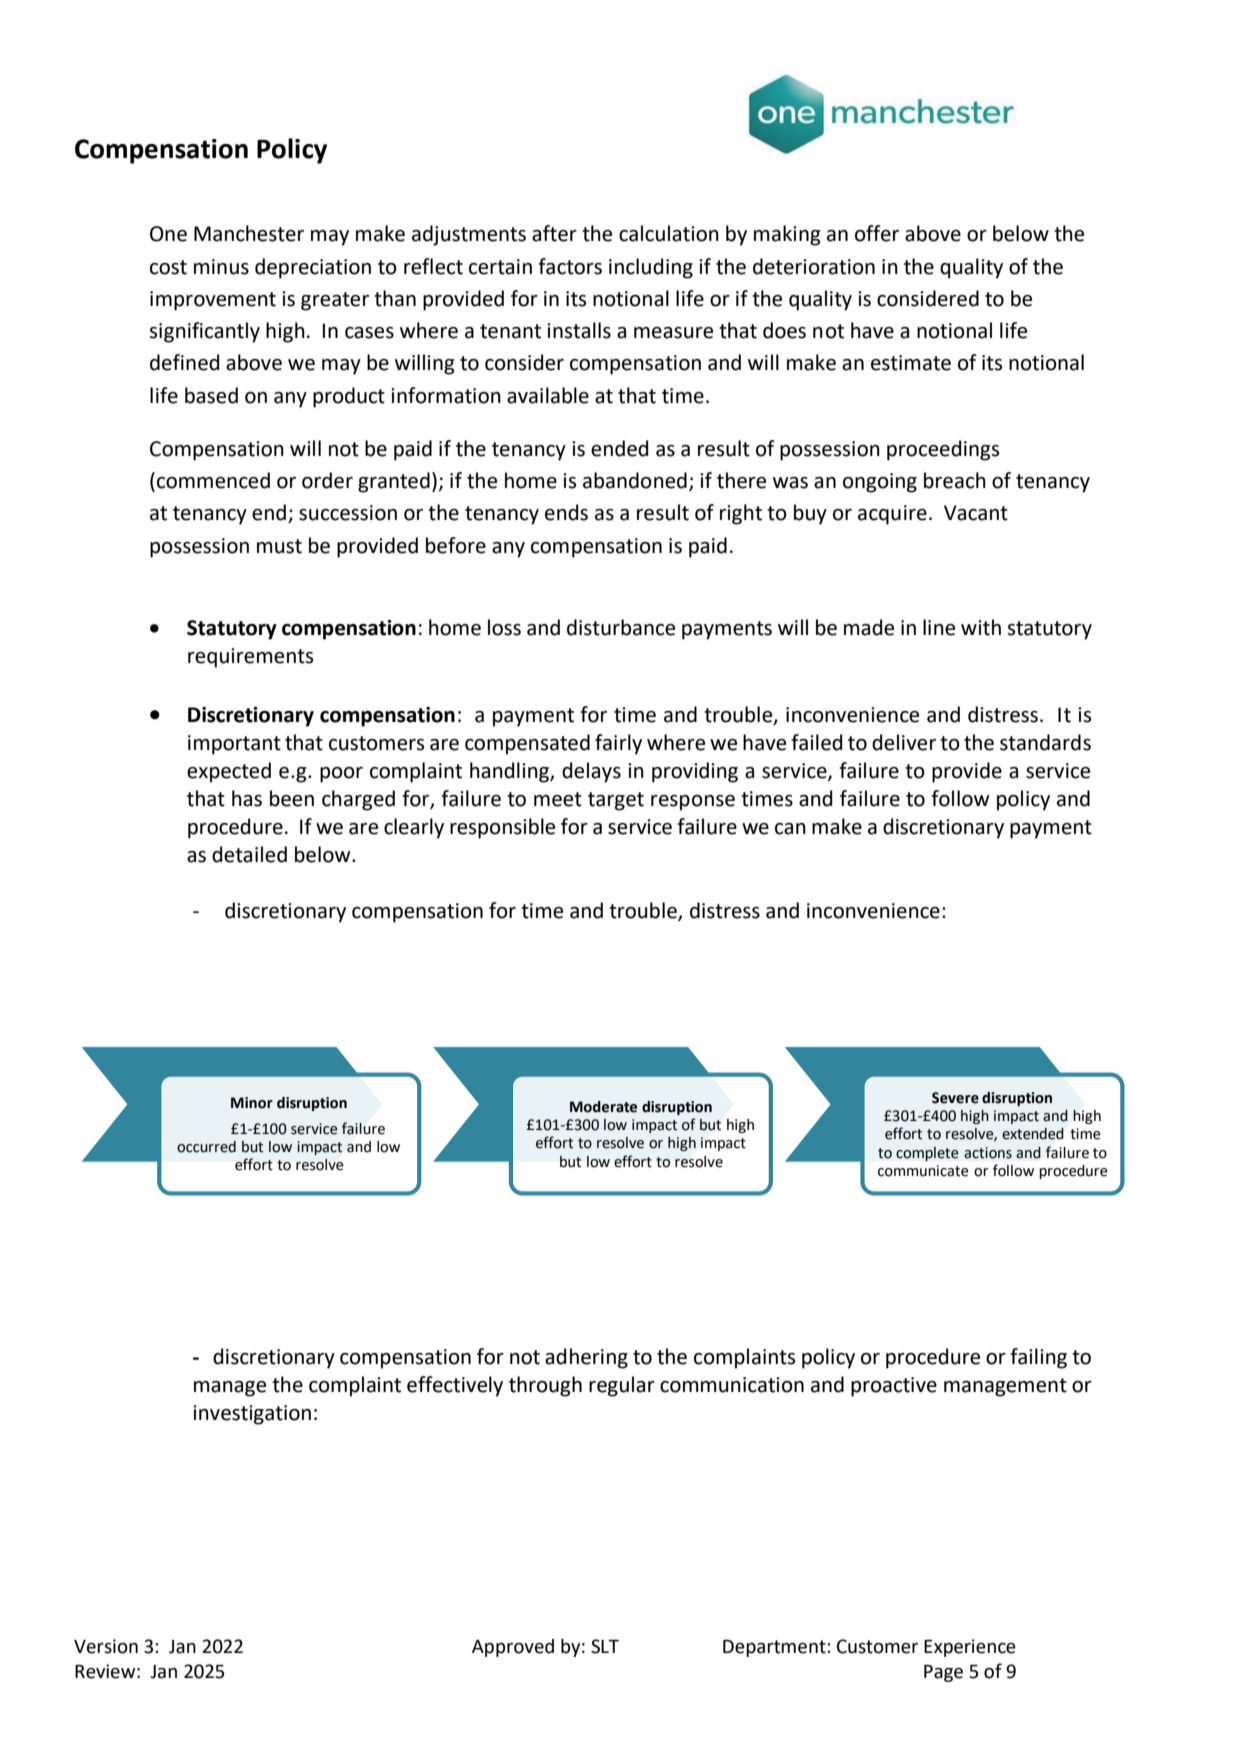  What do you see at coordinates (603, 1107) in the screenshot?
I see `Moderate` at bounding box center [603, 1107].
